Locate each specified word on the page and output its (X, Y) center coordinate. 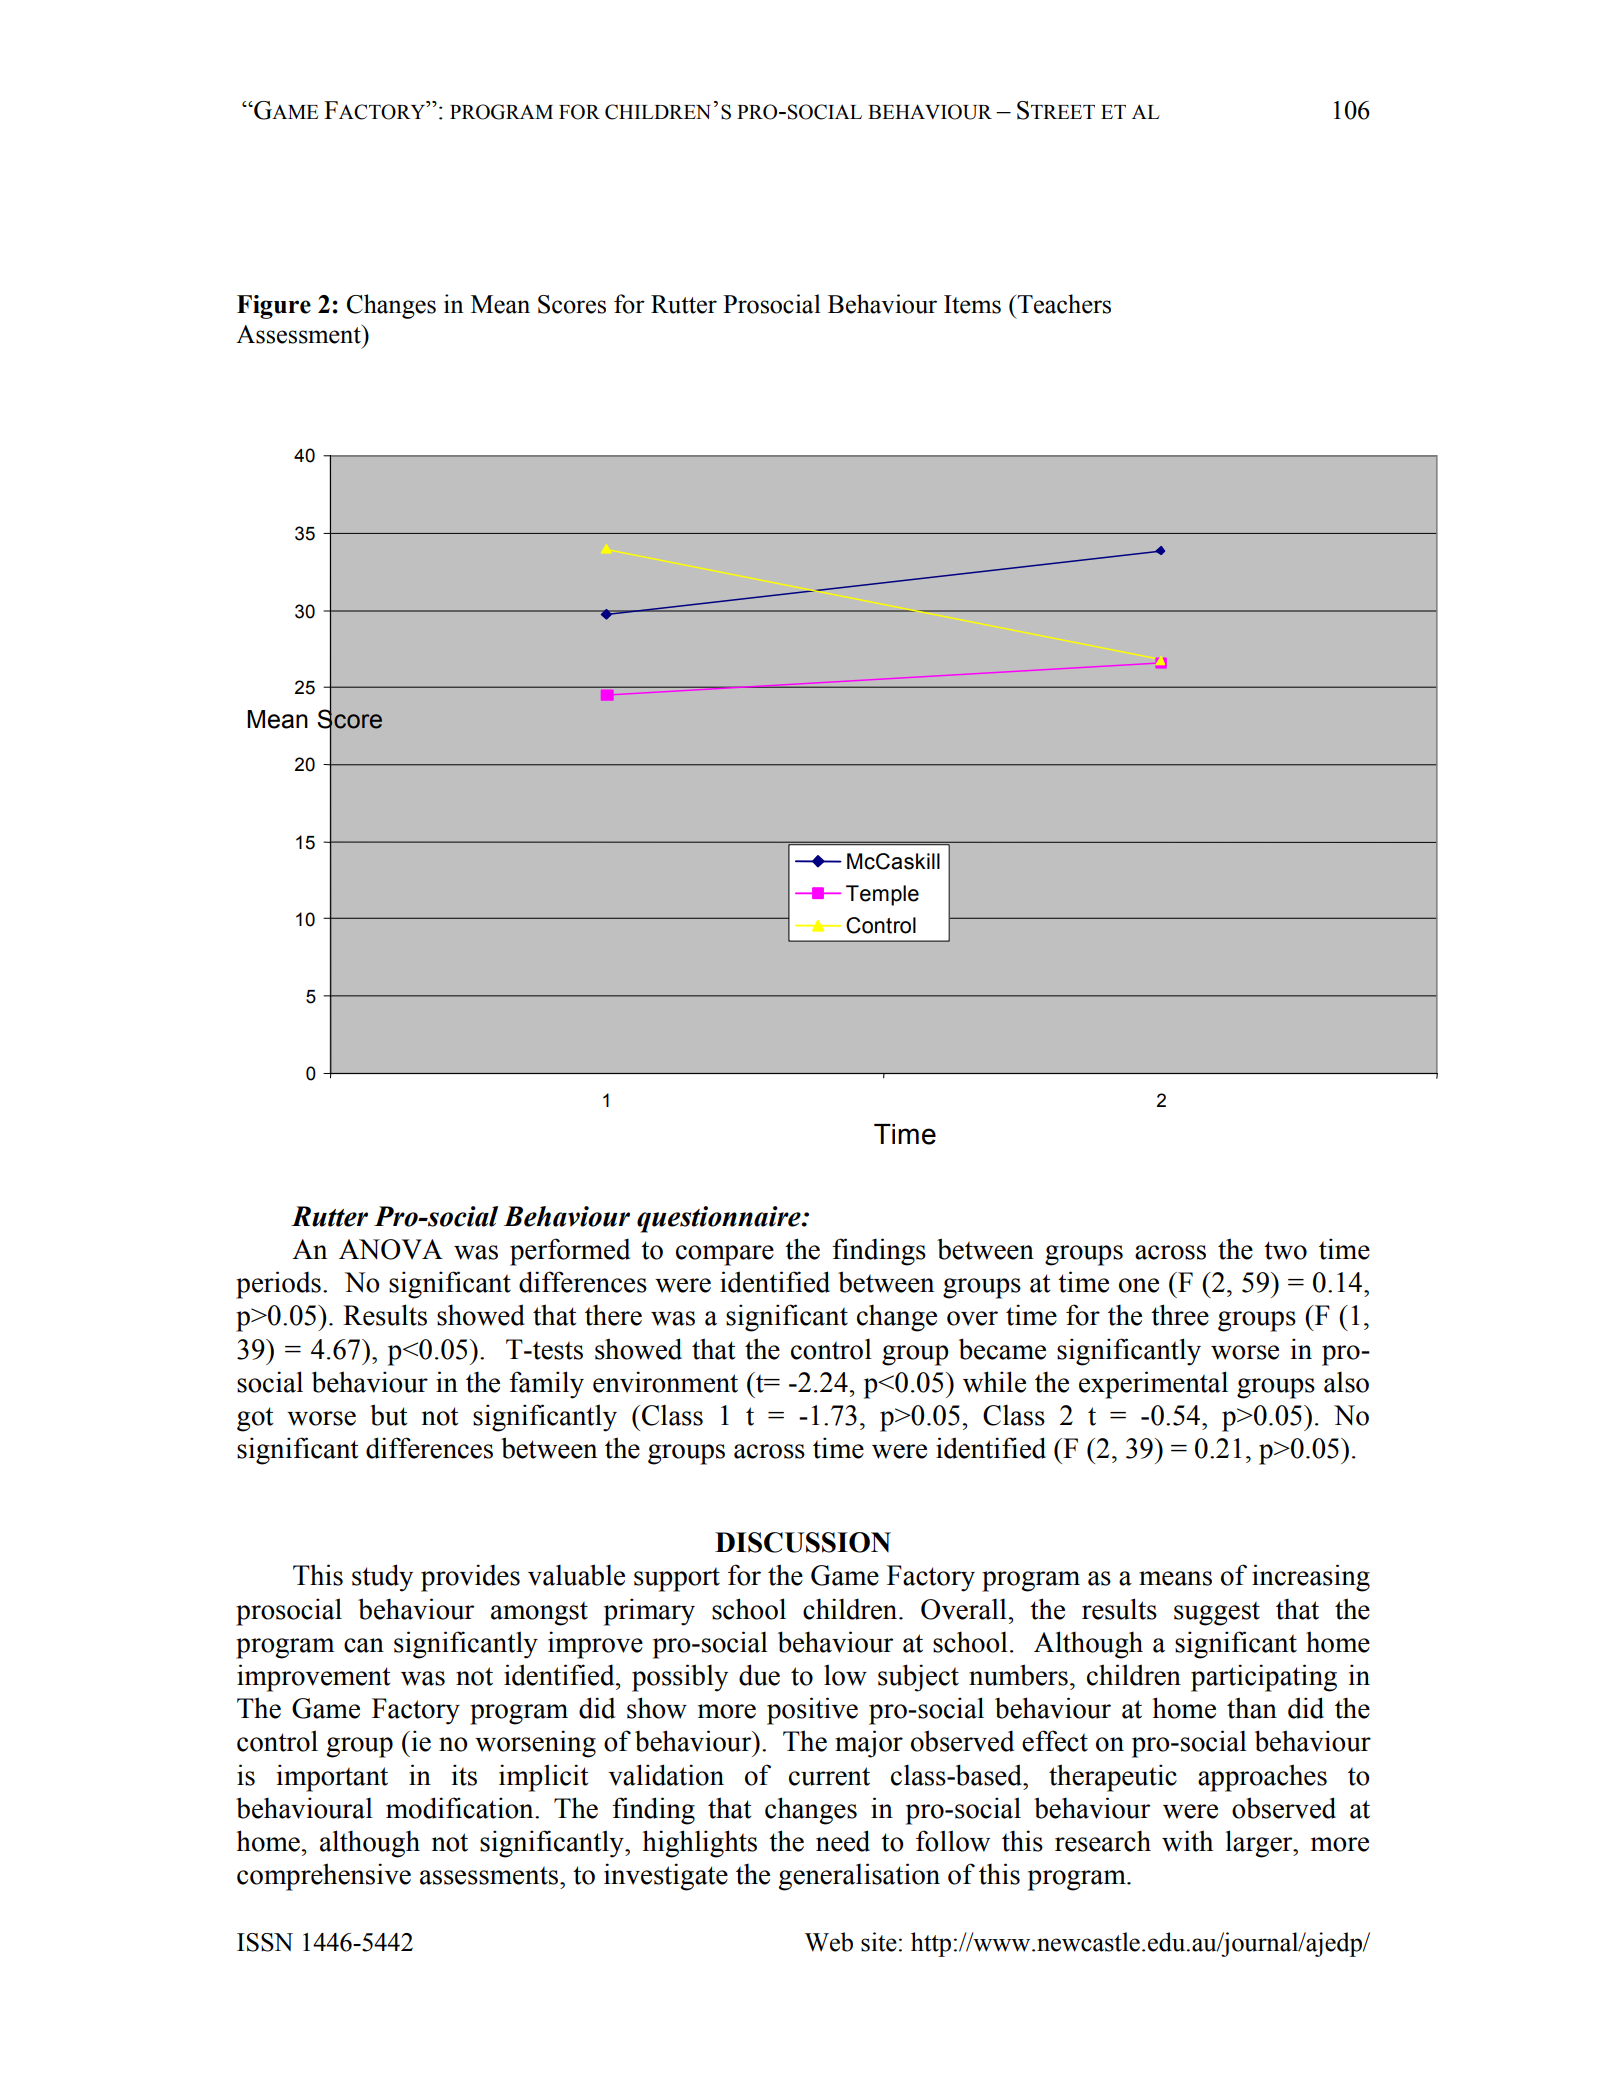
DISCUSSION (803, 1542)
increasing (1311, 1578)
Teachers (1063, 304)
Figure (274, 307)
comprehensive (324, 1877)
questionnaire (720, 1219)
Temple (882, 895)
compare (725, 1255)
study (382, 1578)
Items (972, 304)
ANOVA (391, 1249)
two (1285, 1250)
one (1139, 1285)
